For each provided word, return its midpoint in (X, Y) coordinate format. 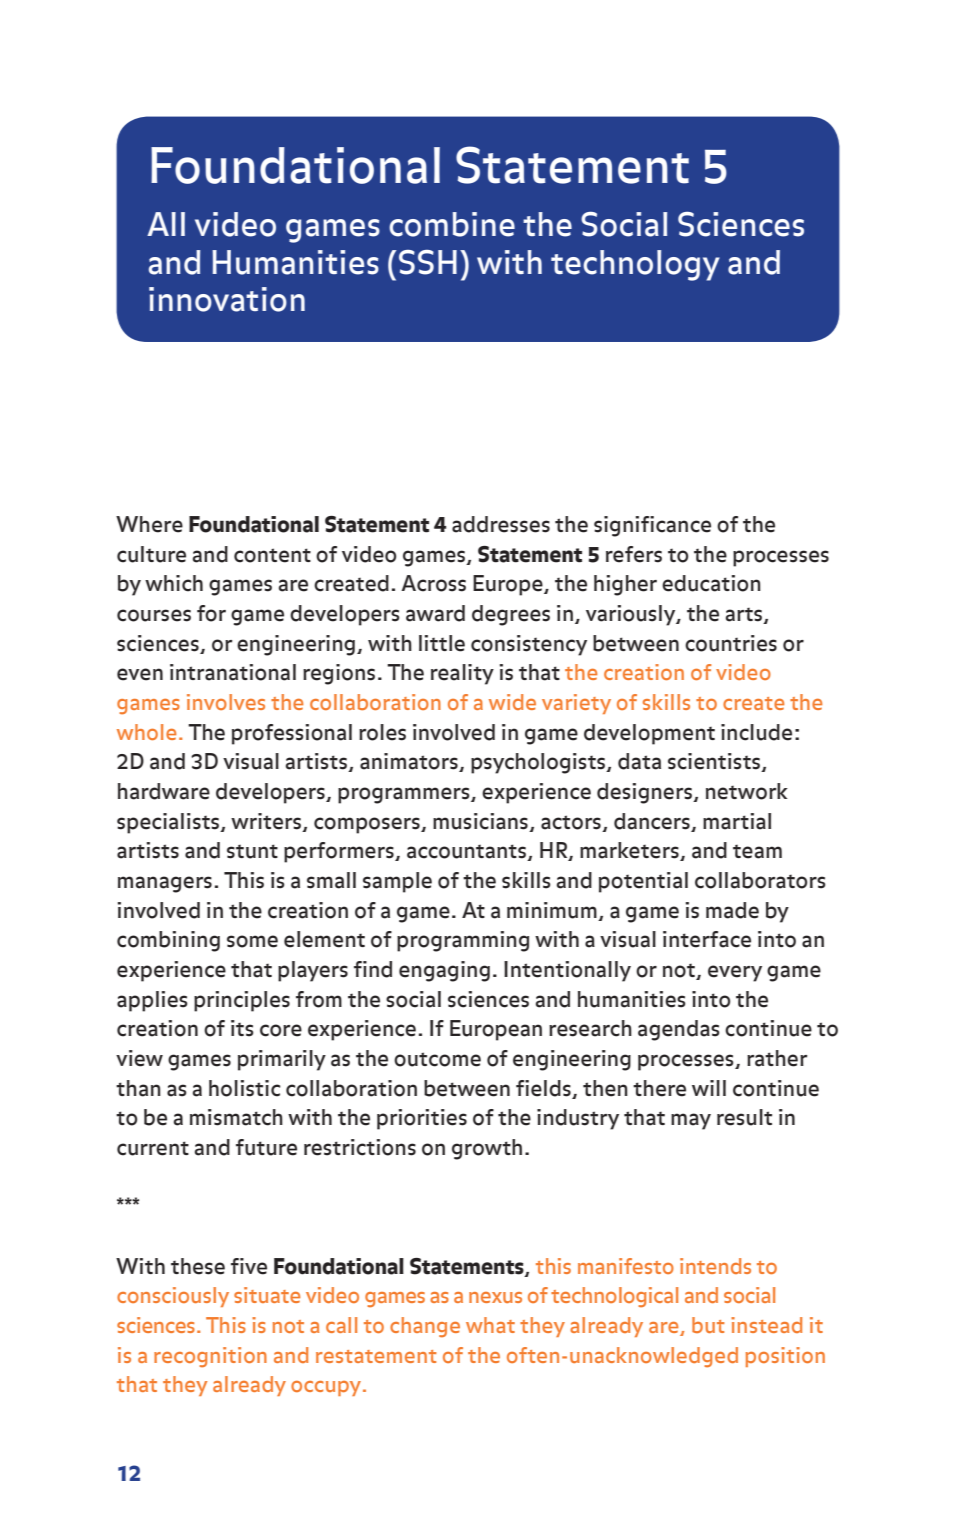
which (174, 583)
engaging (444, 971)
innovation (227, 299)
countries (731, 643)
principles (242, 1001)
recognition (210, 1357)
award (435, 613)
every (735, 973)
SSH (428, 262)
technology (635, 265)
